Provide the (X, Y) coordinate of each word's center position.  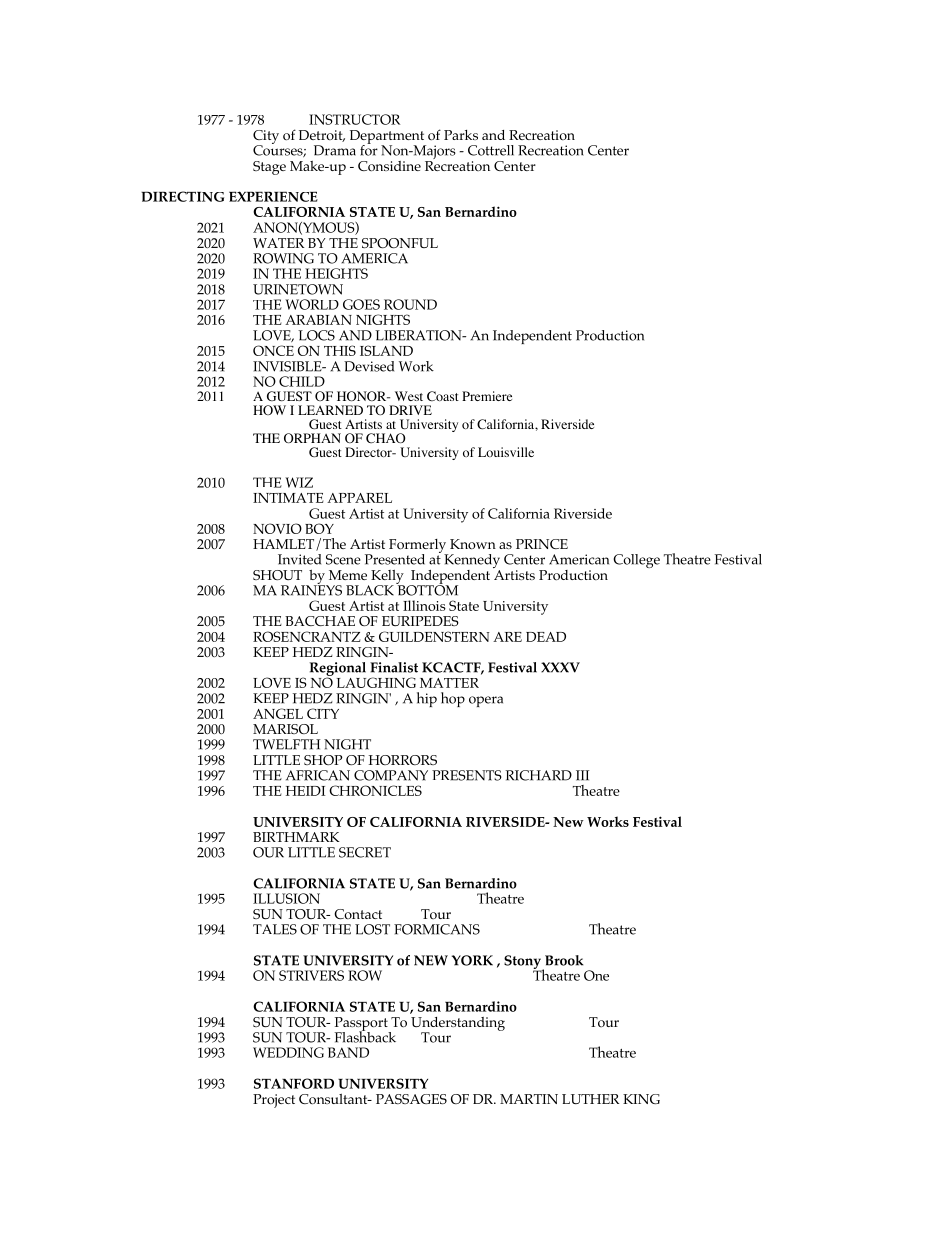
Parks (461, 135)
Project (274, 1101)
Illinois (424, 605)
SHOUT (277, 575)
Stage (269, 168)
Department (388, 138)
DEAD (546, 637)
